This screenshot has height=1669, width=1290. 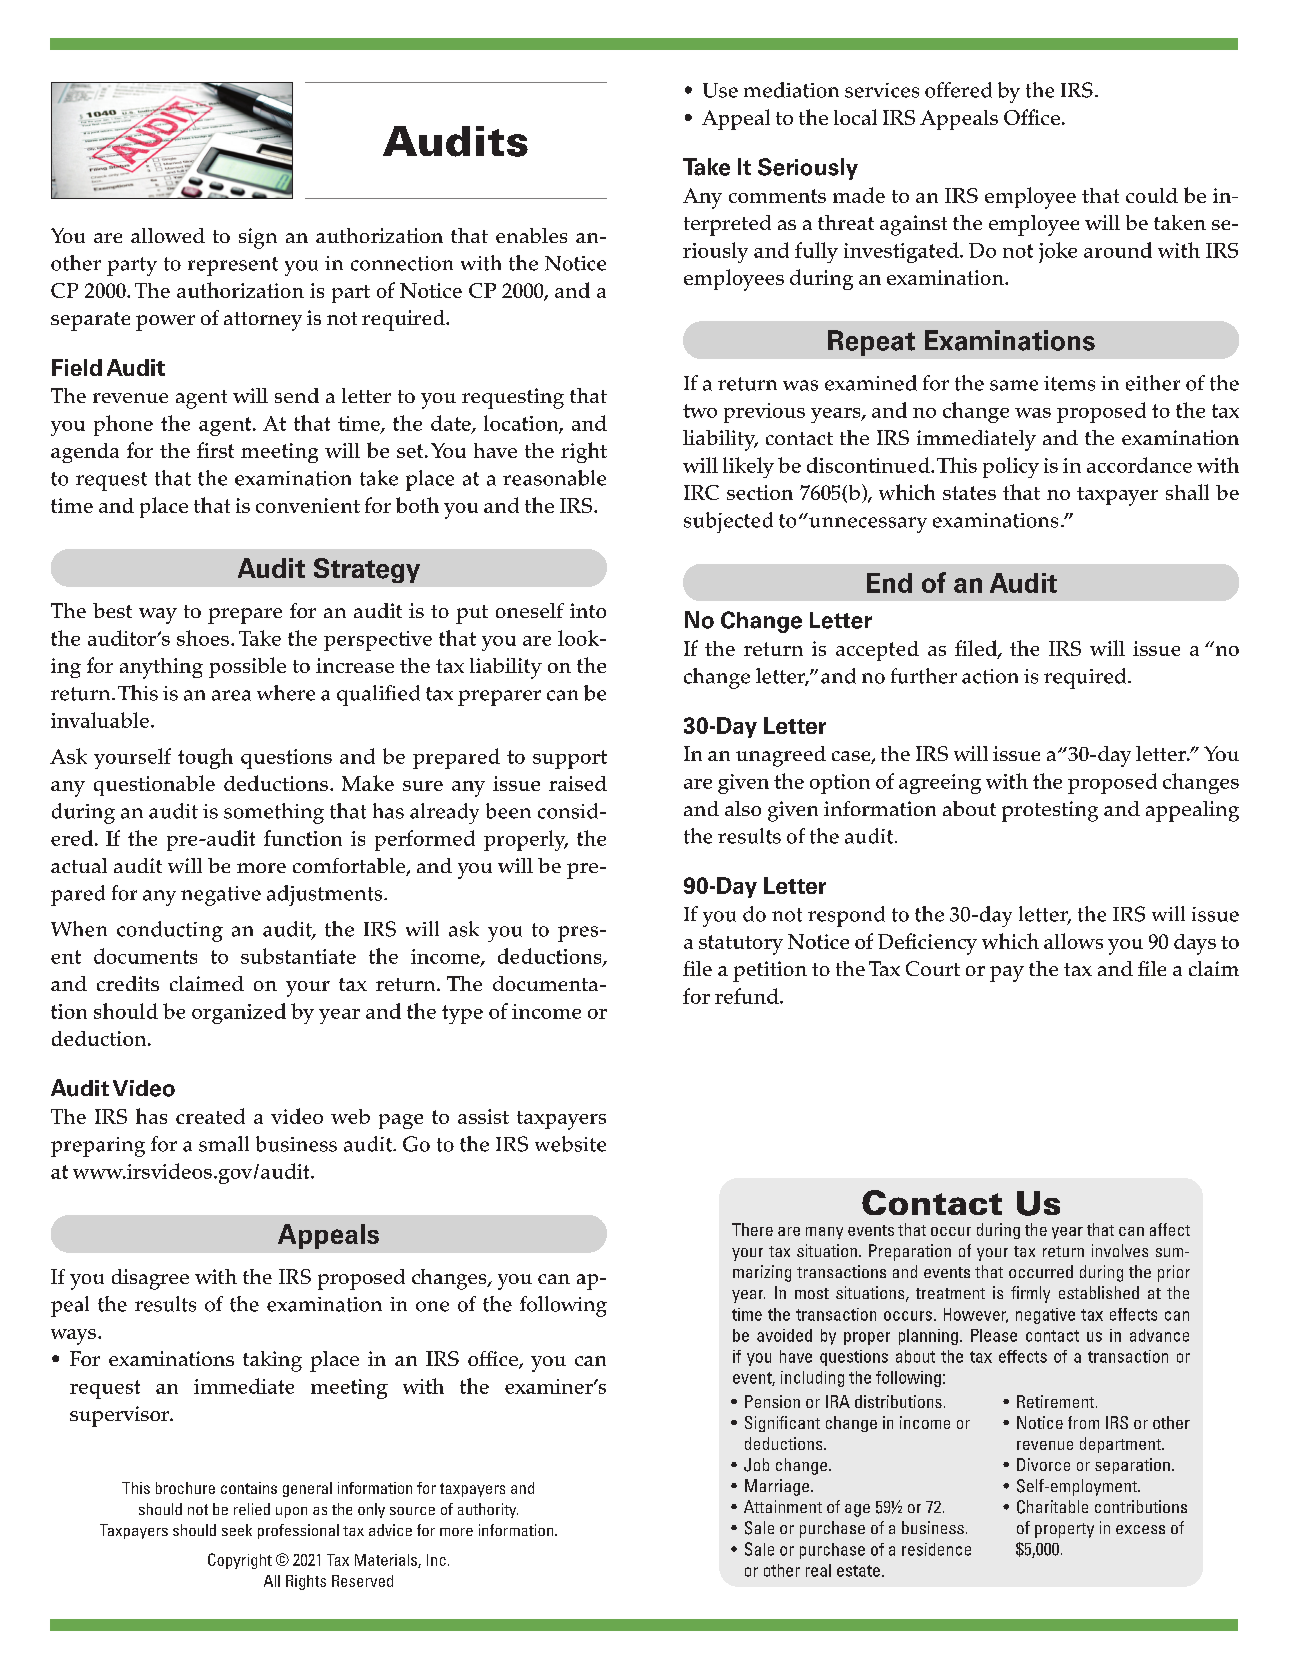 What do you see at coordinates (237, 1530) in the screenshot?
I see `seek` at bounding box center [237, 1530].
